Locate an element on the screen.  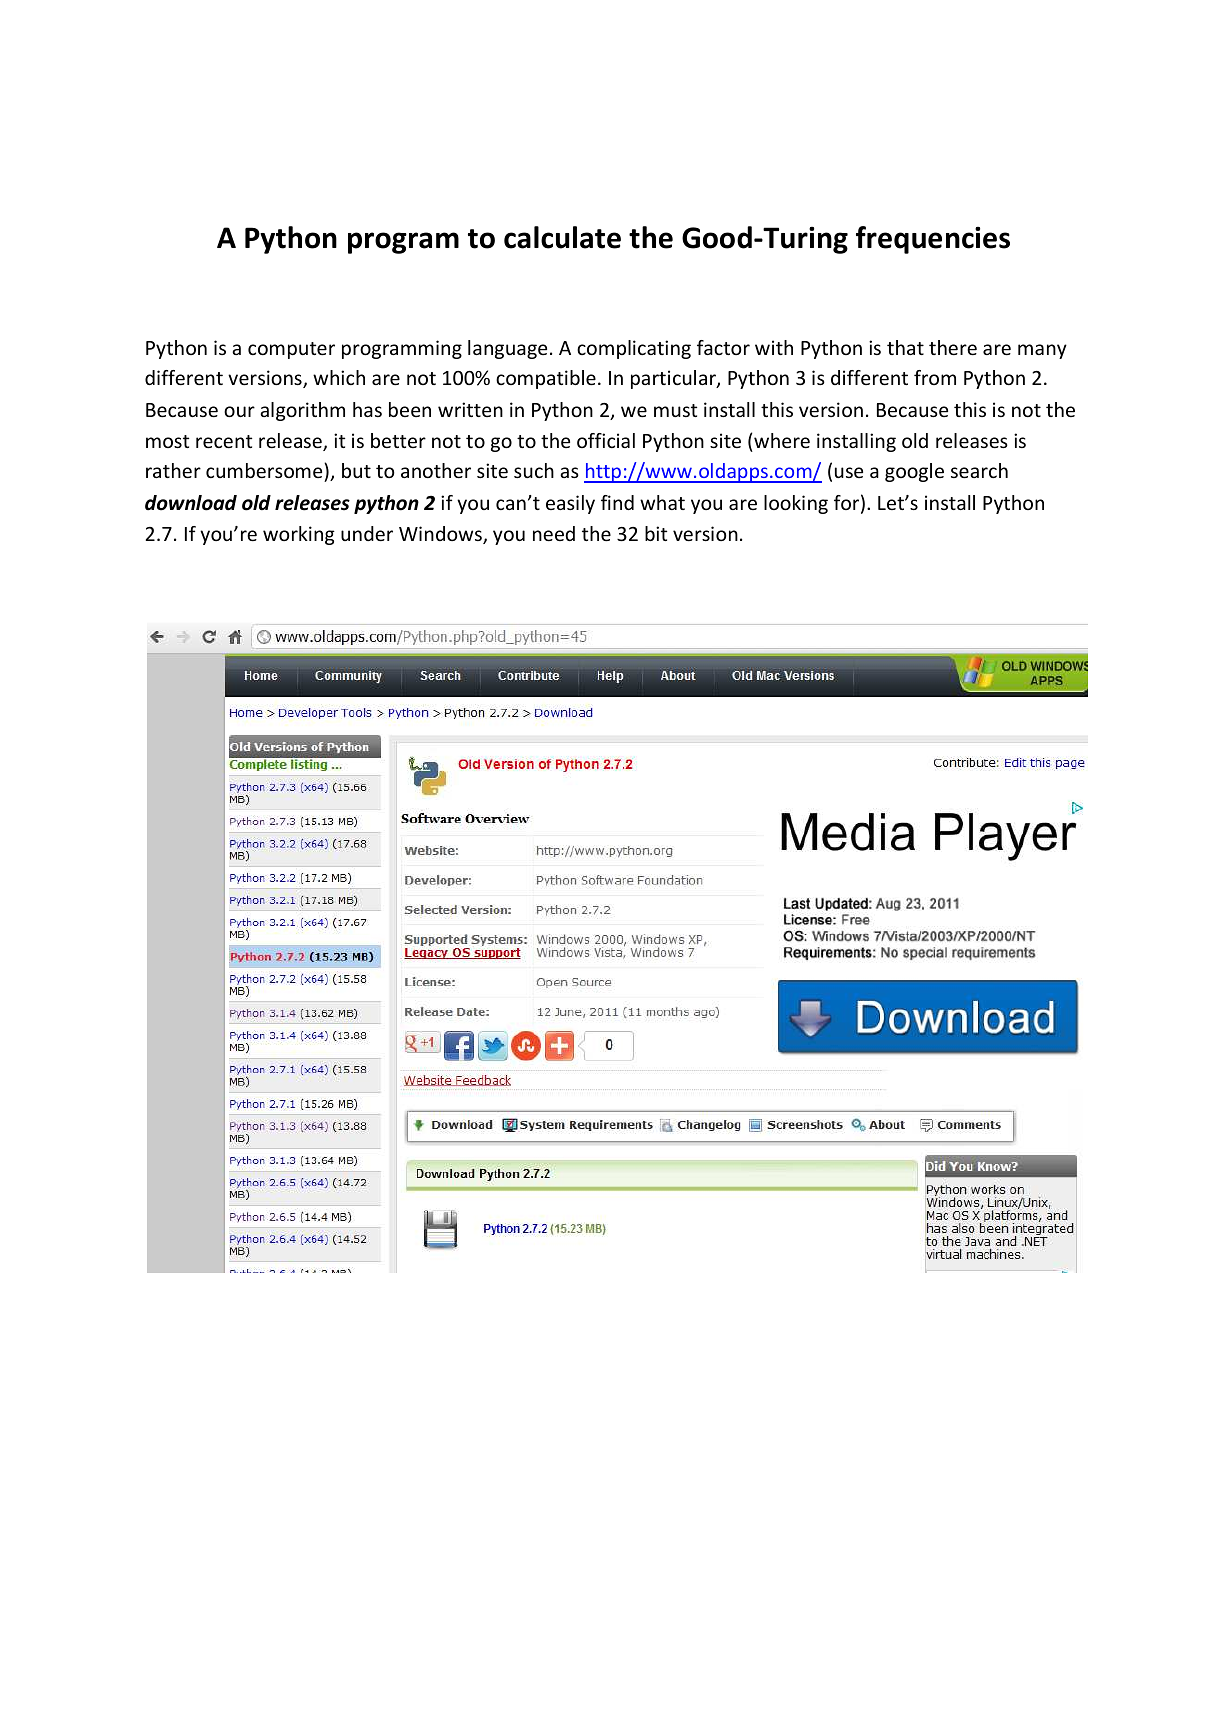
working is located at coordinates (299, 535).
